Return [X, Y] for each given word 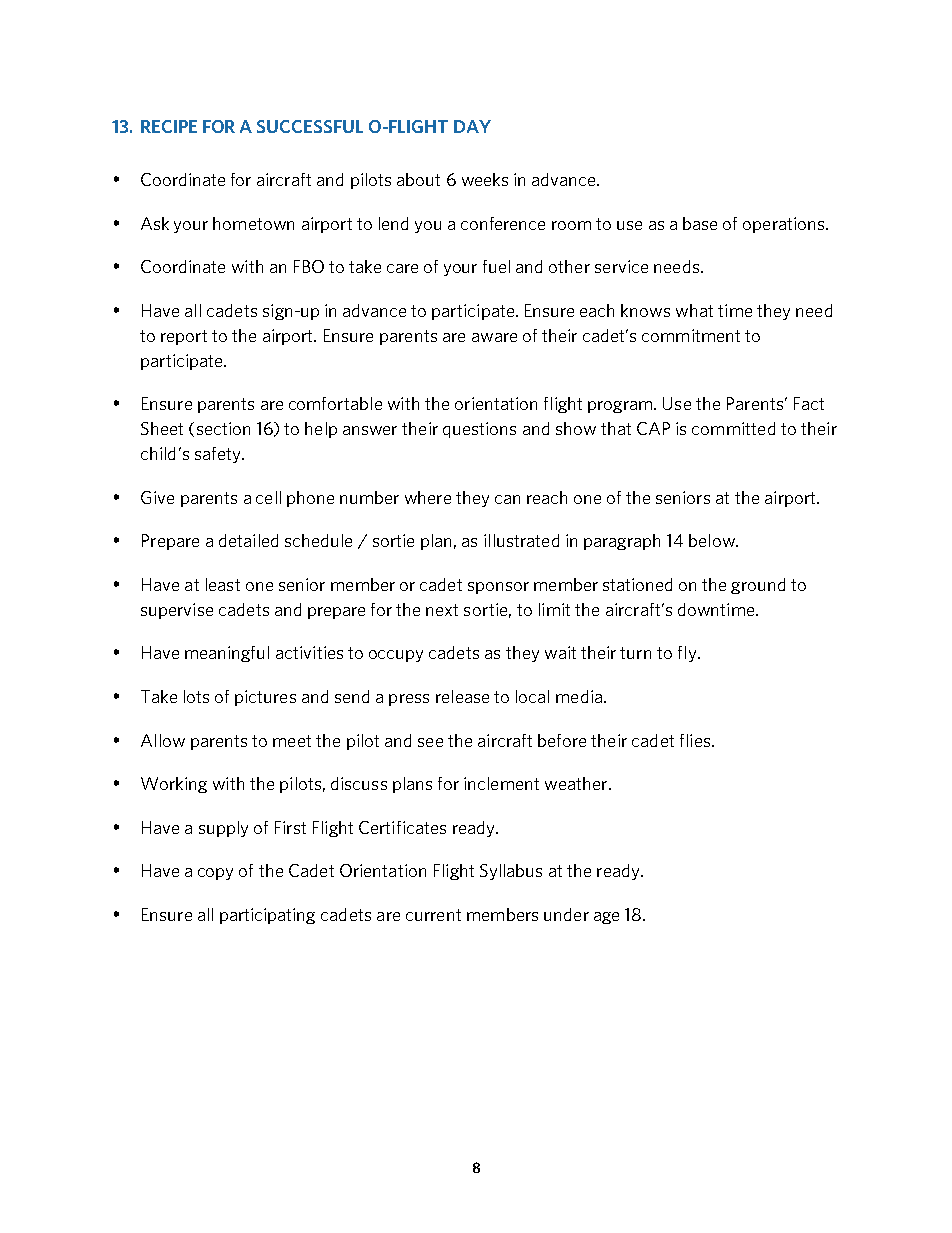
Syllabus [511, 872]
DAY [472, 126]
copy [215, 874]
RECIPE [169, 126]
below [713, 540]
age [606, 918]
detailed [248, 540]
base [700, 223]
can [507, 499]
